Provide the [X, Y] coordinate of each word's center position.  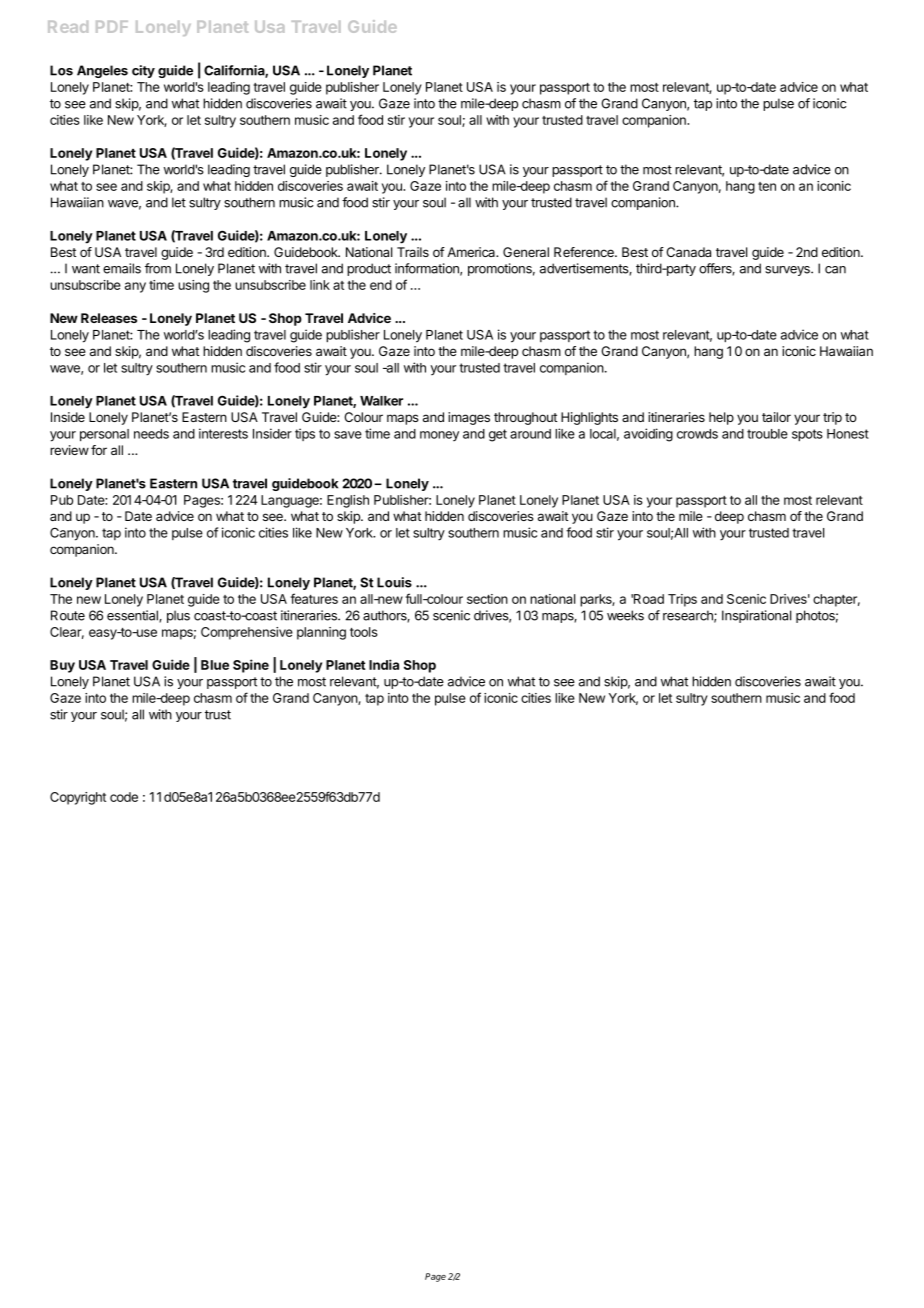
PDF [112, 27]
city [143, 71]
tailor [776, 417]
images [469, 418]
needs [151, 434]
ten [767, 186]
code [124, 797]
